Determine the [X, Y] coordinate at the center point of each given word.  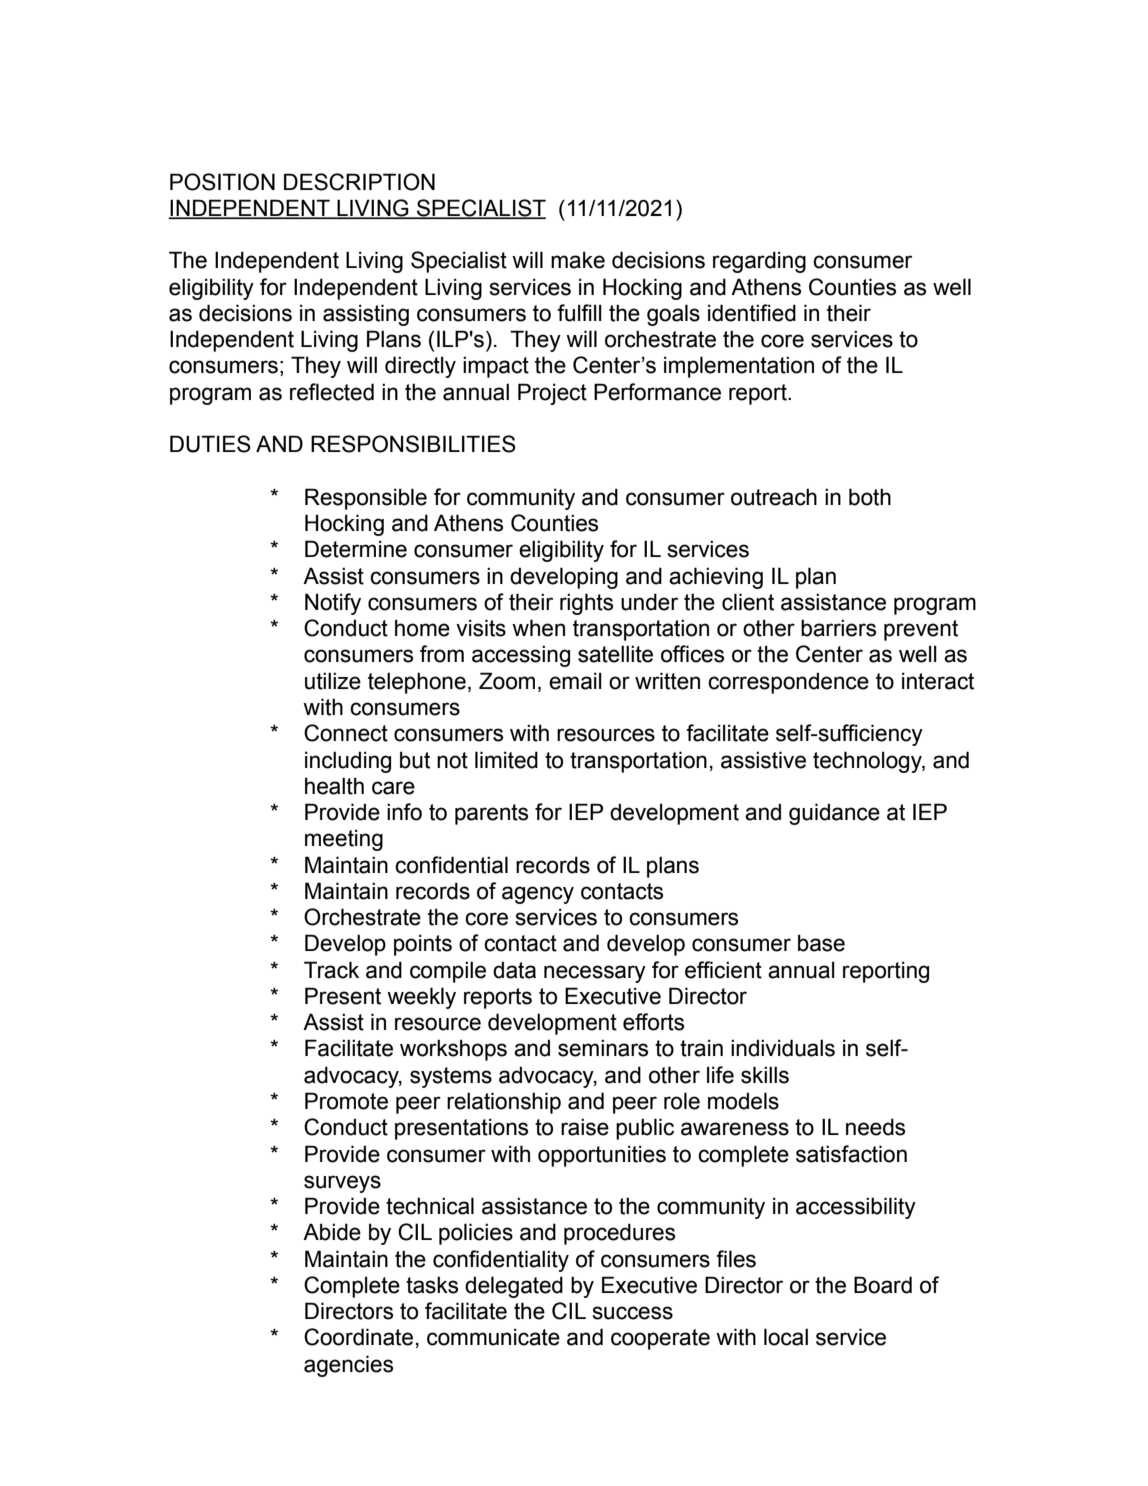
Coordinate [358, 1337]
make [578, 260]
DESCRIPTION [359, 182]
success [633, 1313]
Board [883, 1285]
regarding [759, 262]
